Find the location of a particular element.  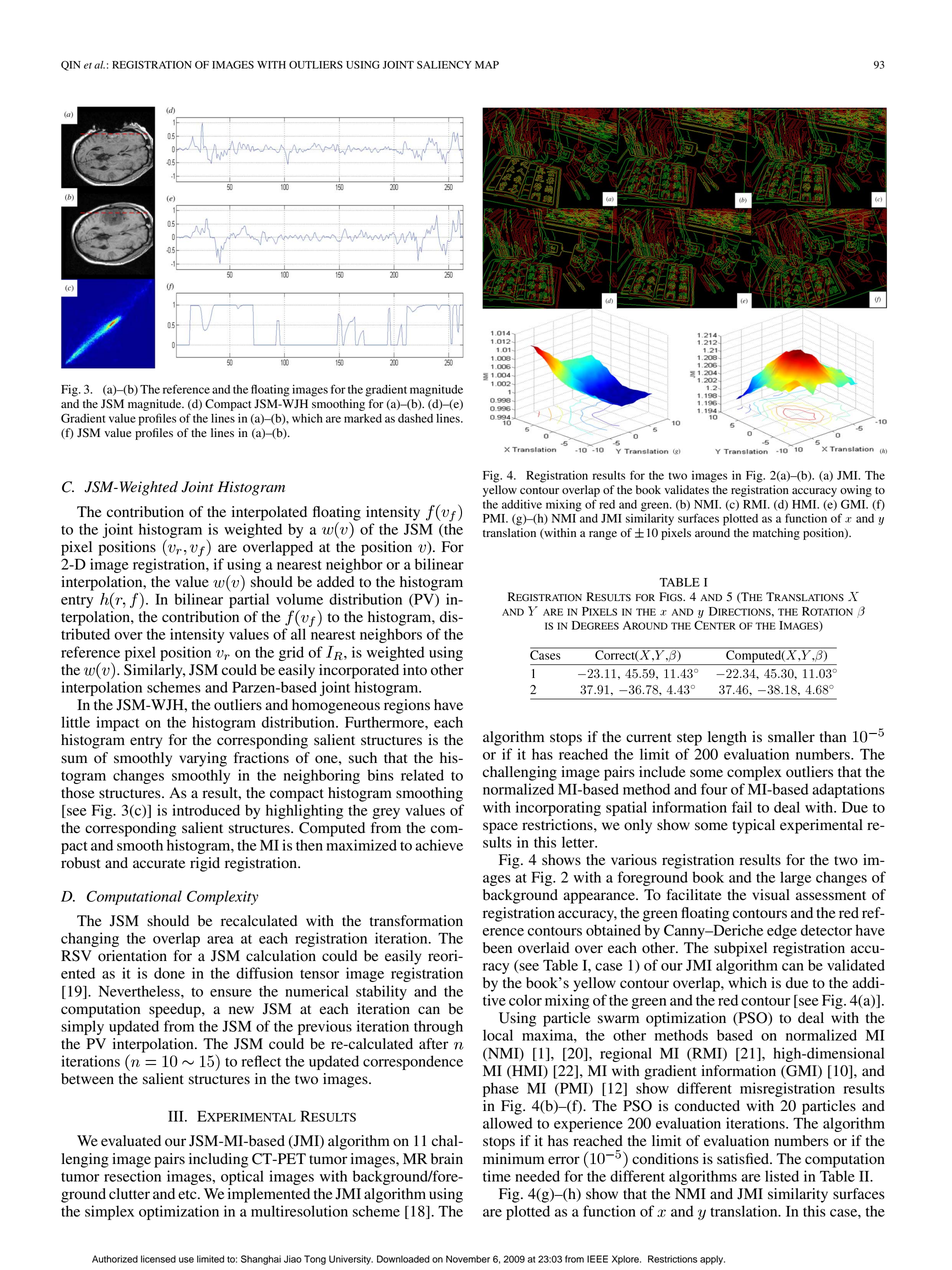

validates is located at coordinates (686, 489).
